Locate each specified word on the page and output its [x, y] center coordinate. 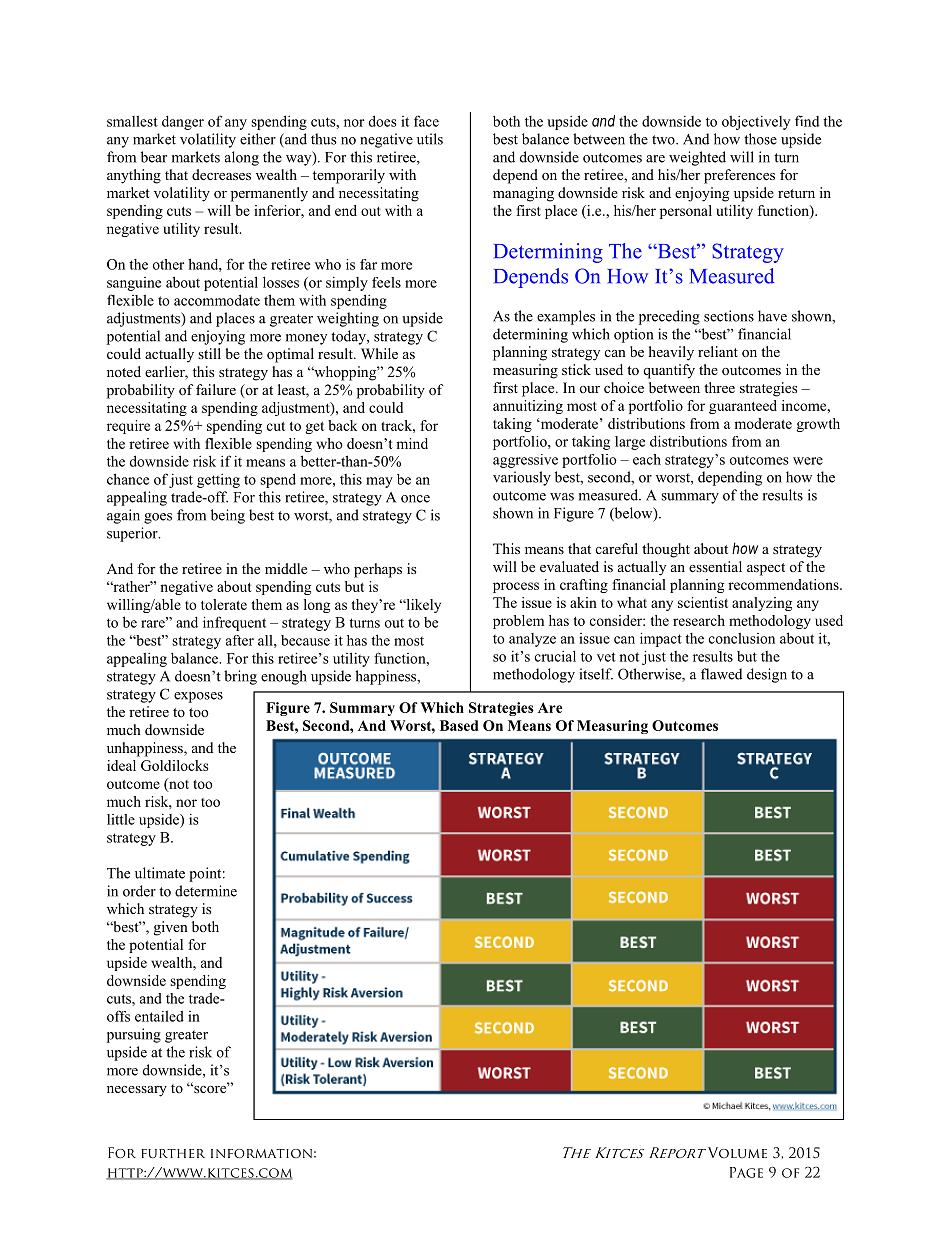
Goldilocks [174, 765]
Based [459, 725]
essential [715, 566]
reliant [718, 351]
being [228, 516]
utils [430, 139]
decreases [221, 174]
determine [206, 891]
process [516, 587]
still [209, 353]
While [379, 353]
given [171, 928]
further [173, 1153]
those [760, 139]
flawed [721, 674]
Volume [736, 1152]
